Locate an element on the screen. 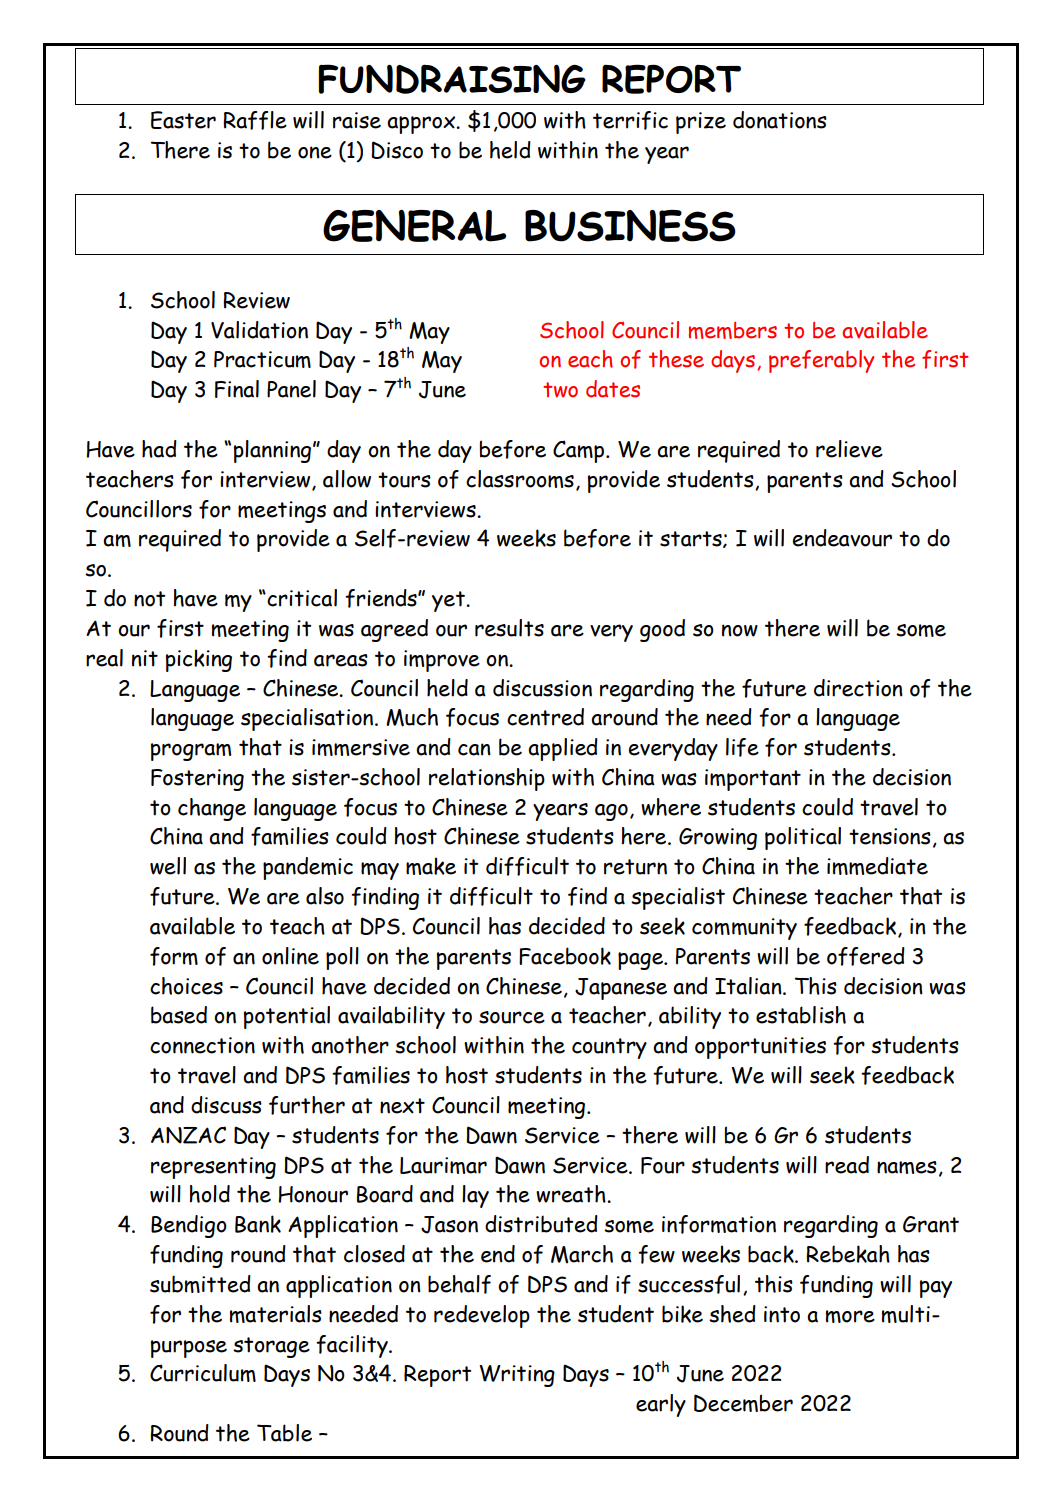 This screenshot has width=1061, height=1501. applied is located at coordinates (563, 749).
